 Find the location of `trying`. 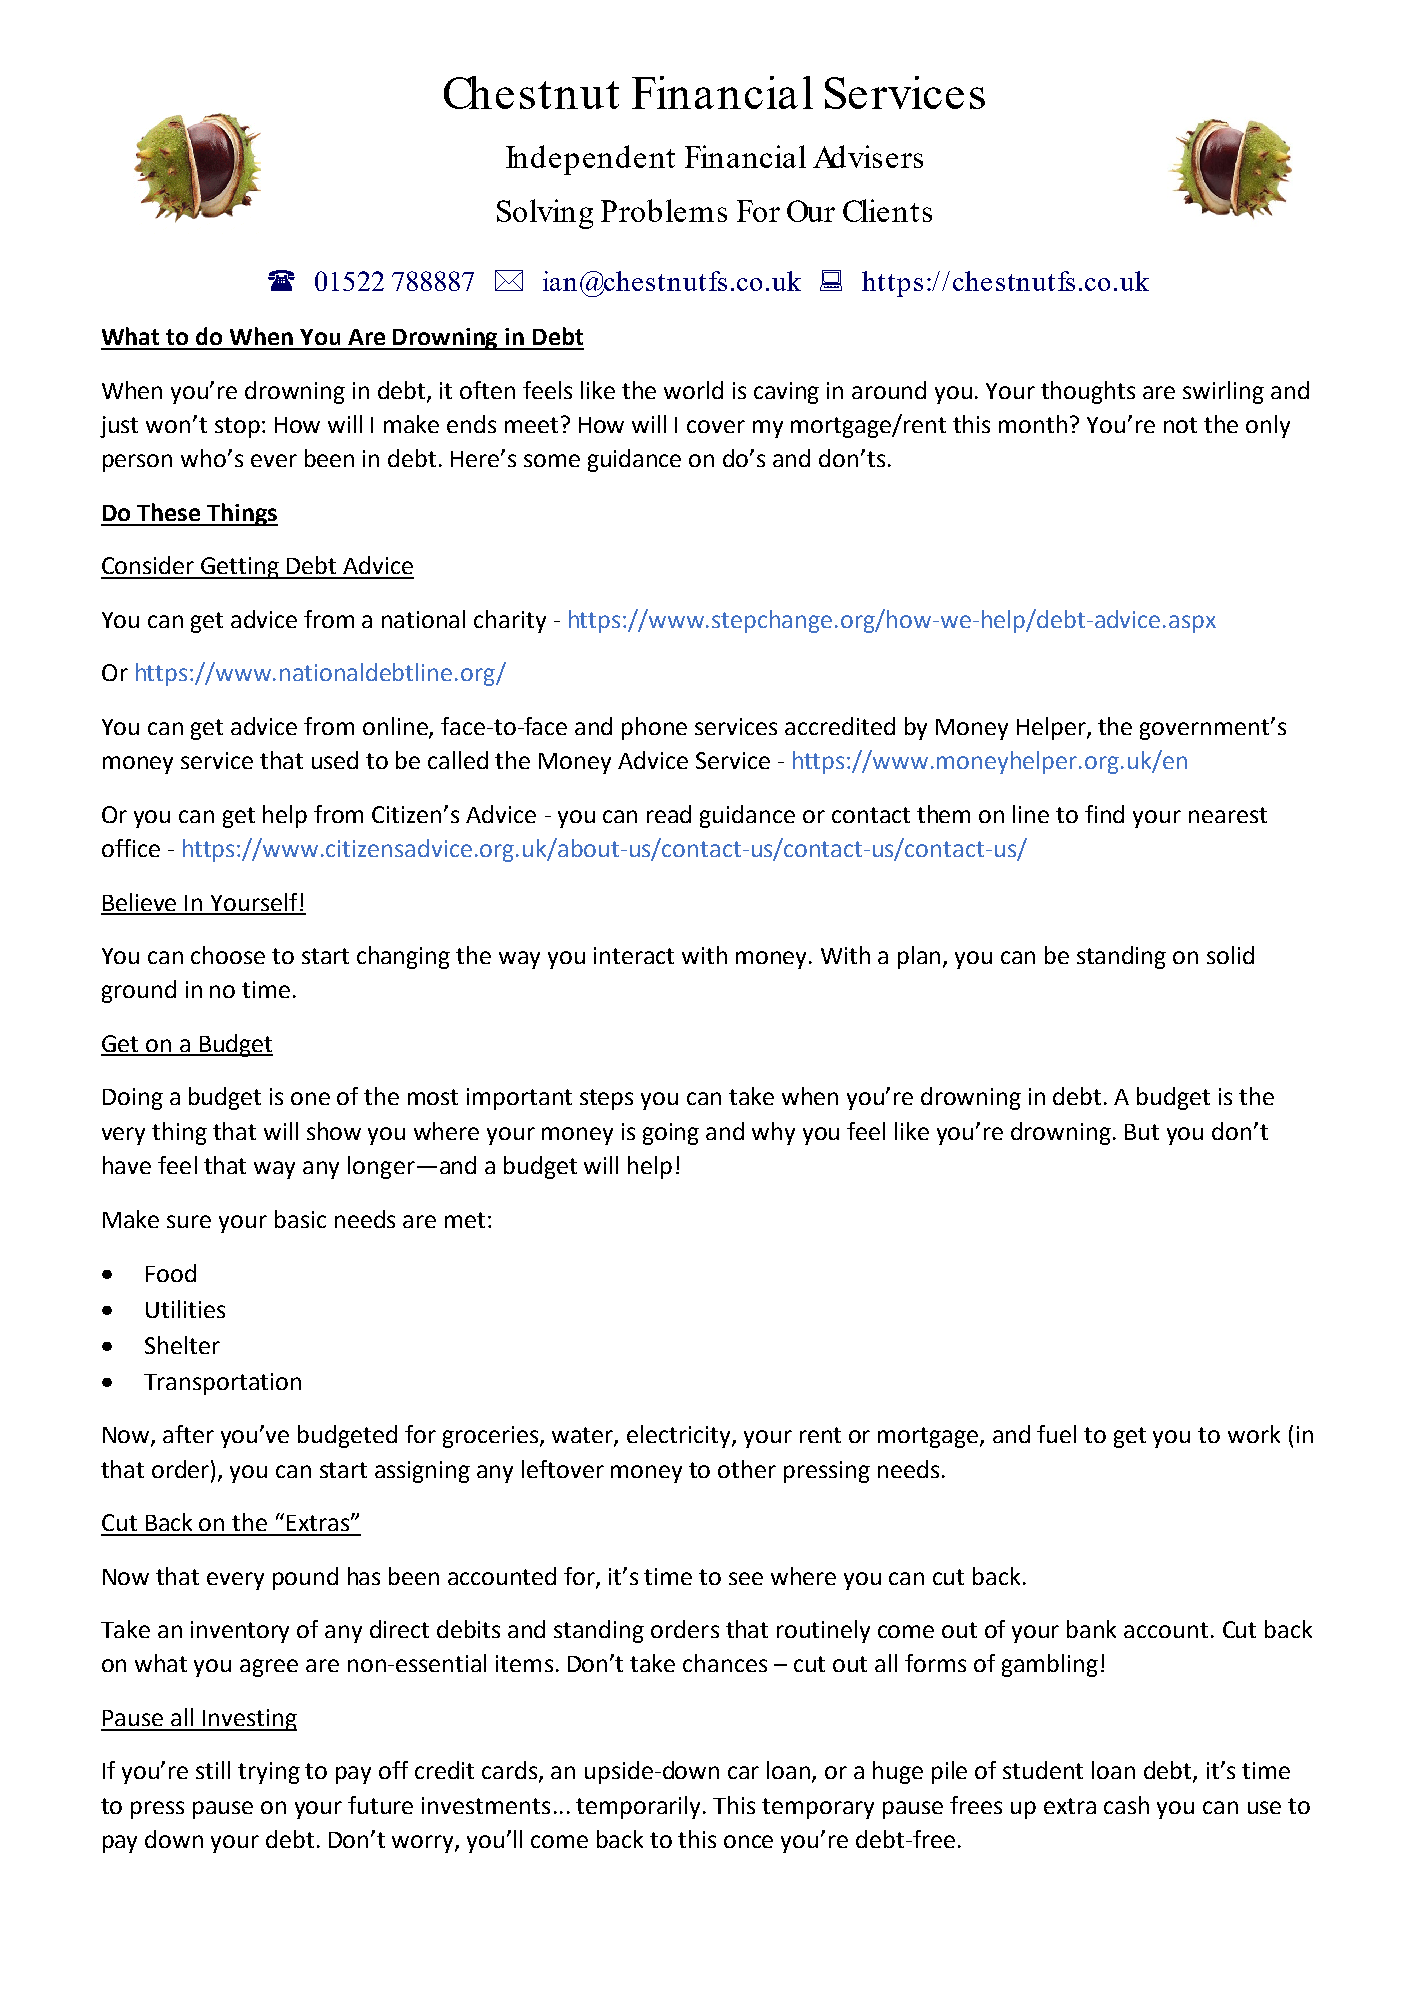

trying is located at coordinates (269, 1773).
